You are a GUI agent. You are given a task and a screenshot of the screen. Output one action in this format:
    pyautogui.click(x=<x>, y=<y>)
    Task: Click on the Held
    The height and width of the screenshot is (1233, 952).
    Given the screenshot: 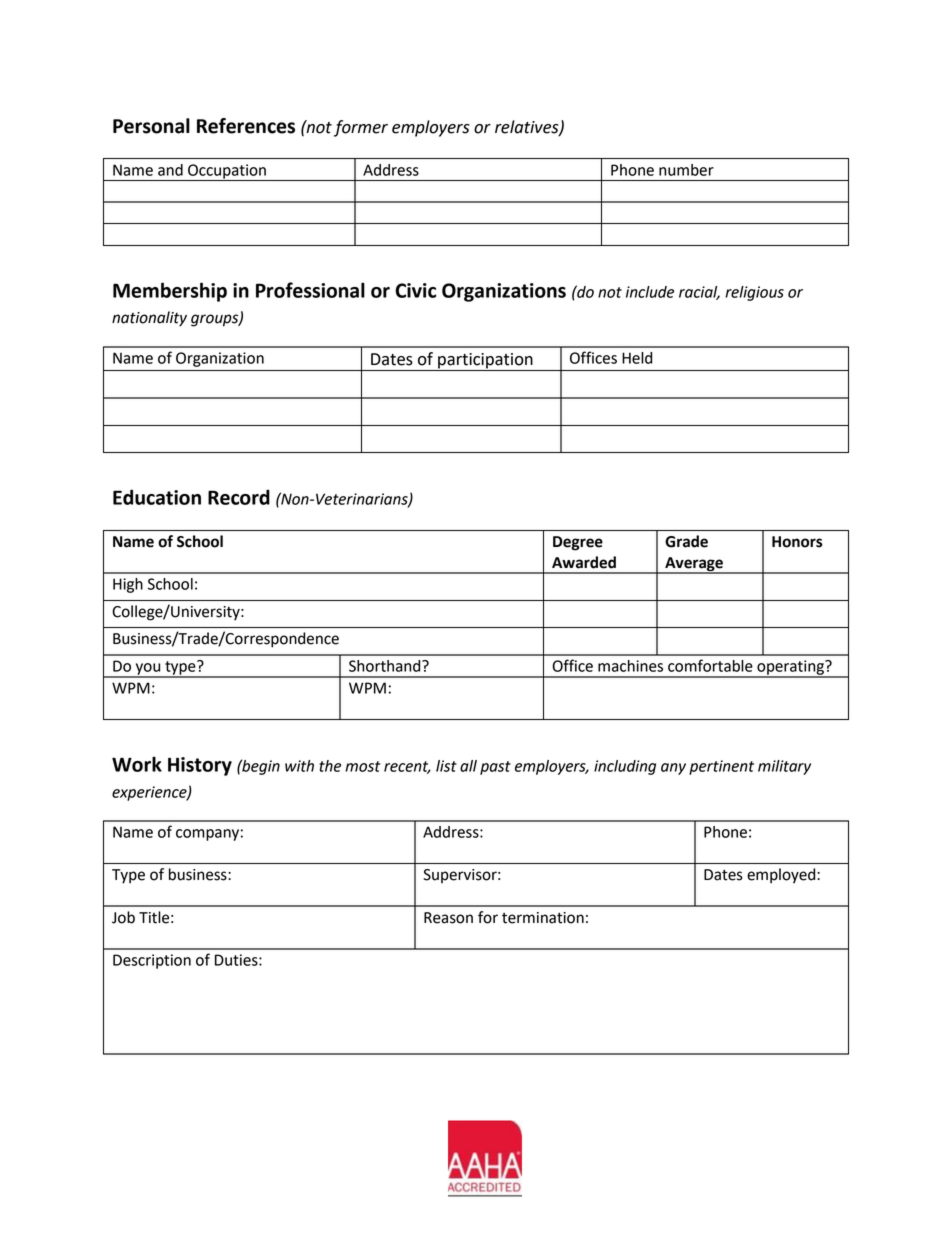 What is the action you would take?
    pyautogui.click(x=637, y=358)
